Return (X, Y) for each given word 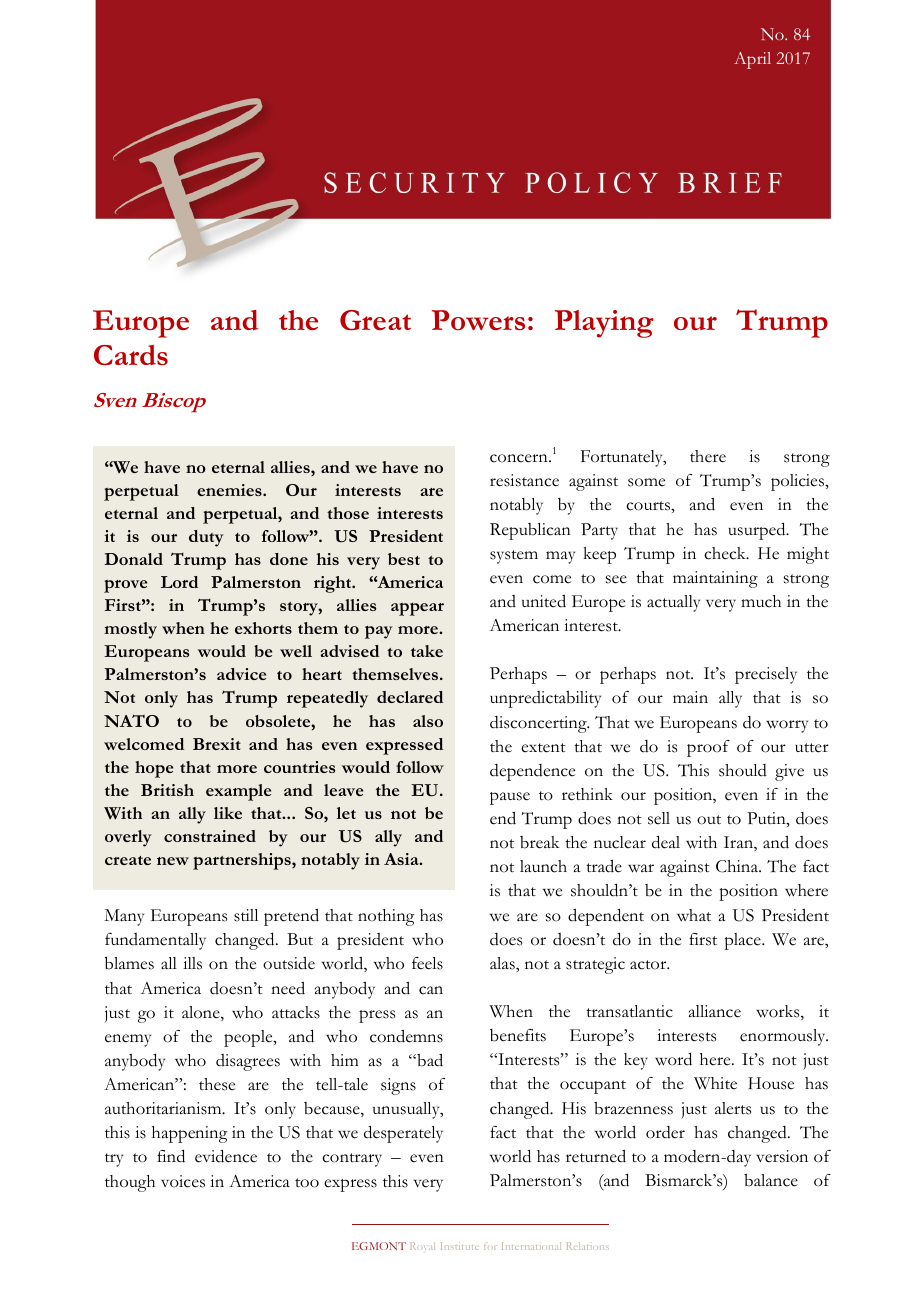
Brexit (217, 744)
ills (192, 963)
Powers (478, 320)
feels (427, 963)
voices (183, 1181)
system (514, 557)
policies (798, 482)
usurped (758, 531)
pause (510, 798)
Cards (131, 355)
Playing (604, 324)
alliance (715, 1011)
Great (375, 320)
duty (206, 538)
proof (708, 748)
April (752, 60)
